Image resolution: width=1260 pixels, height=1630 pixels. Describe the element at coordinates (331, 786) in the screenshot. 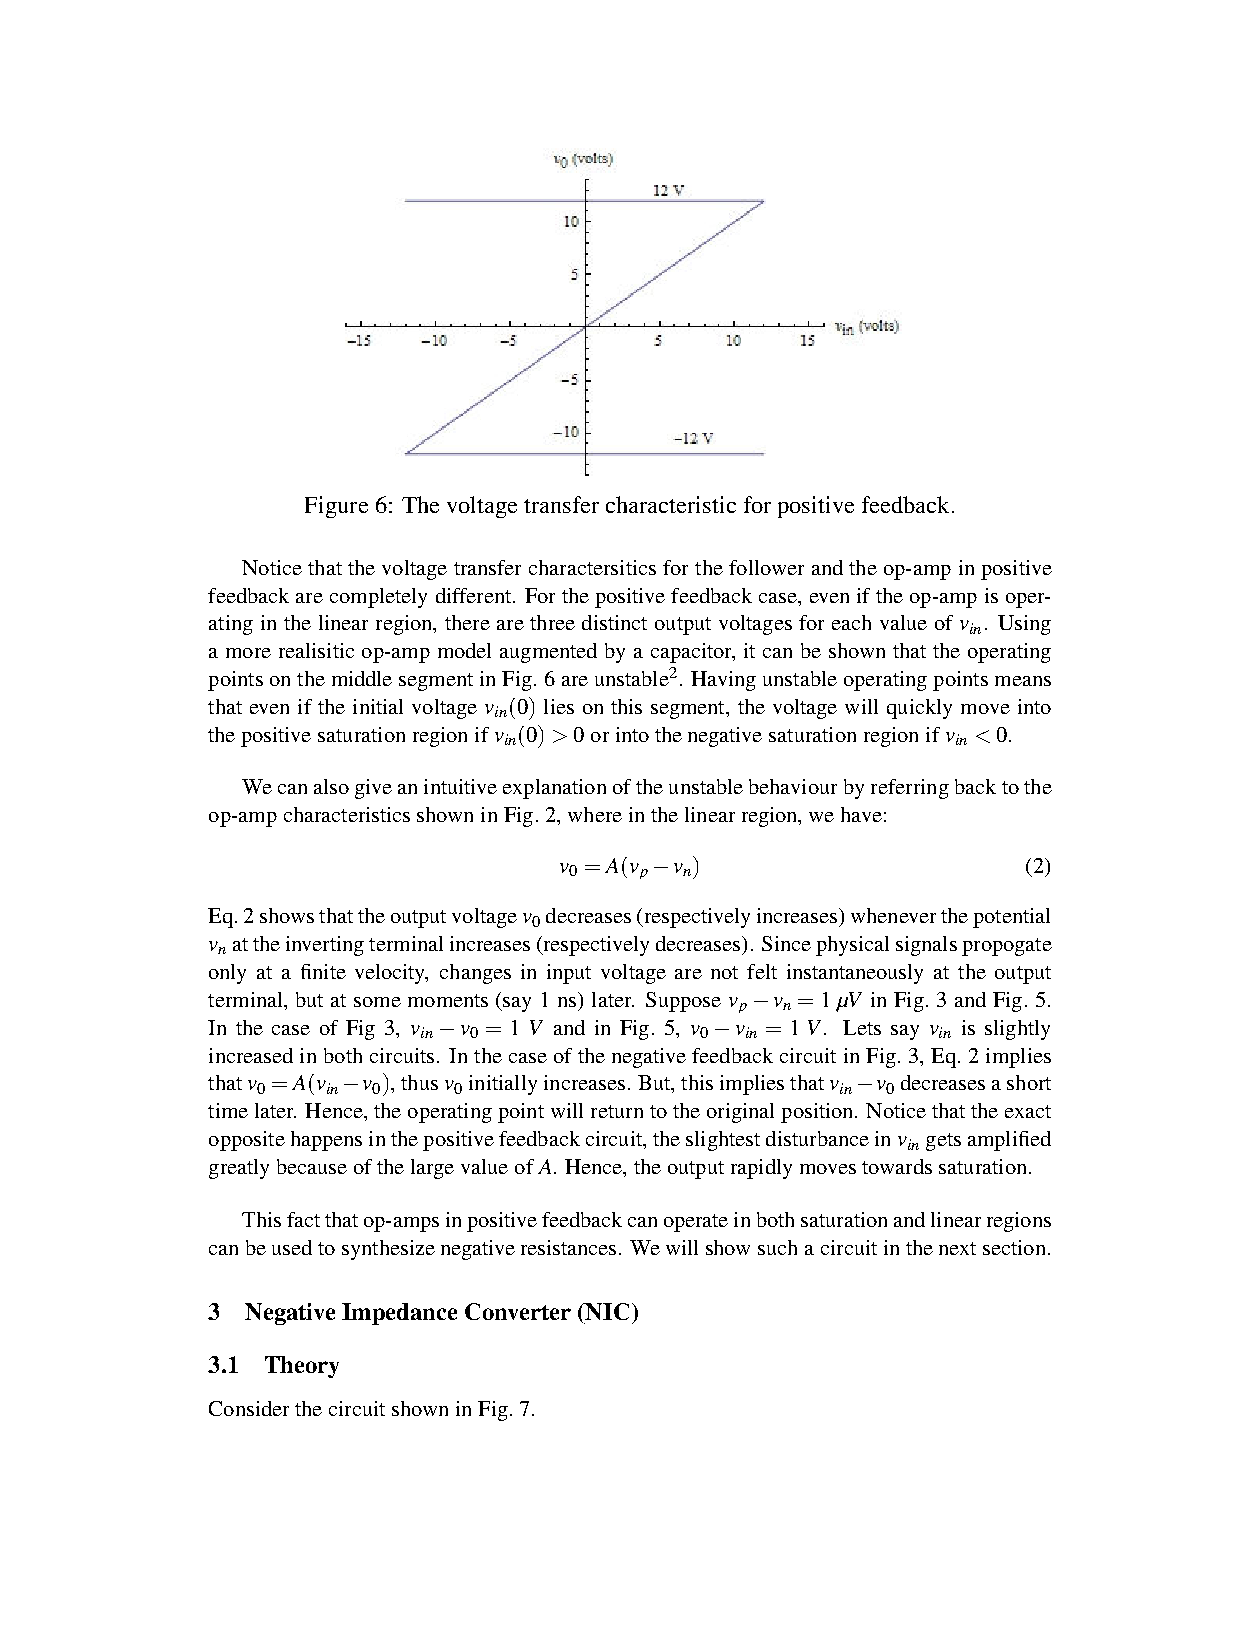

I see `also` at that location.
